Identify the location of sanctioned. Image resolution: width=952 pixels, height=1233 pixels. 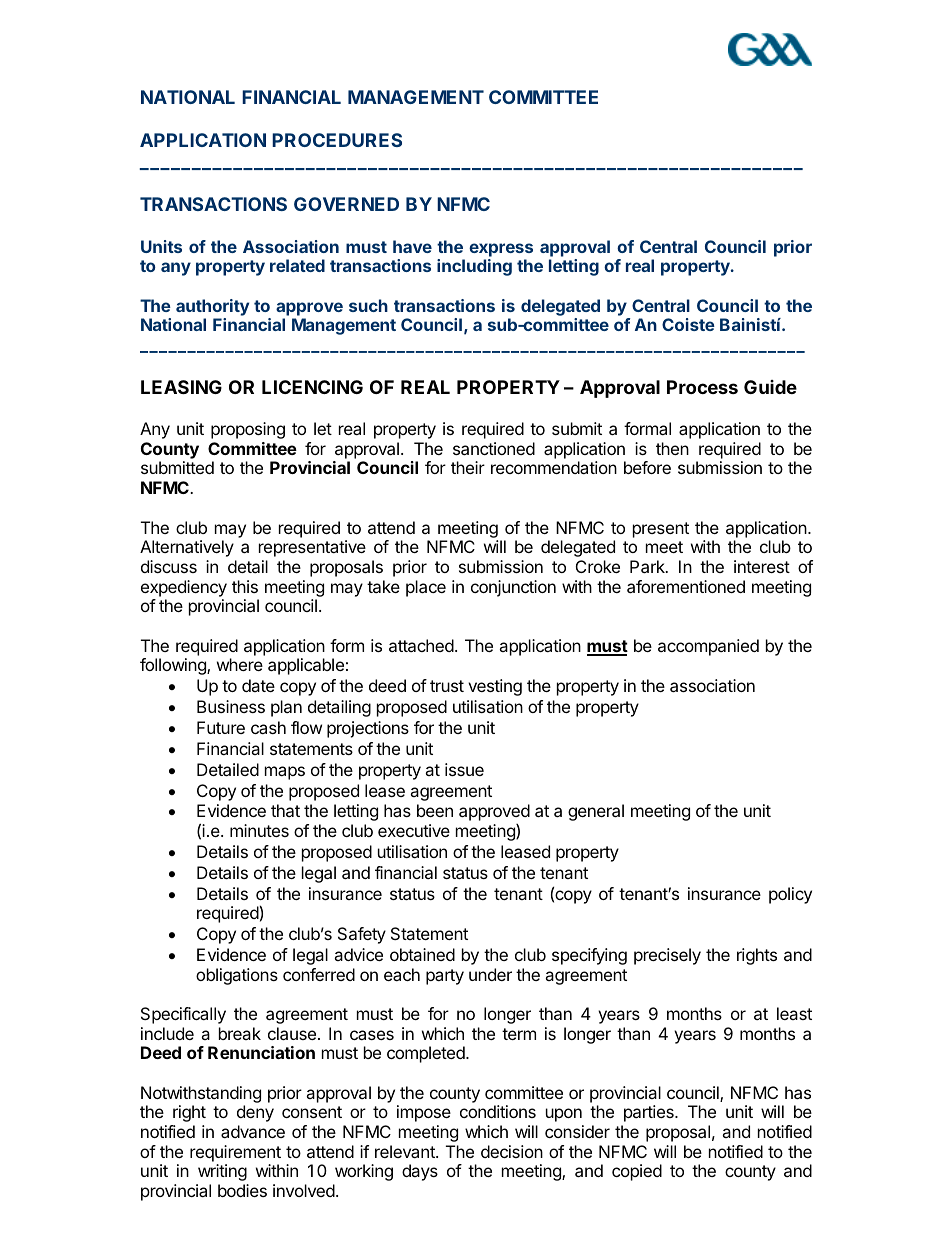
(494, 448).
